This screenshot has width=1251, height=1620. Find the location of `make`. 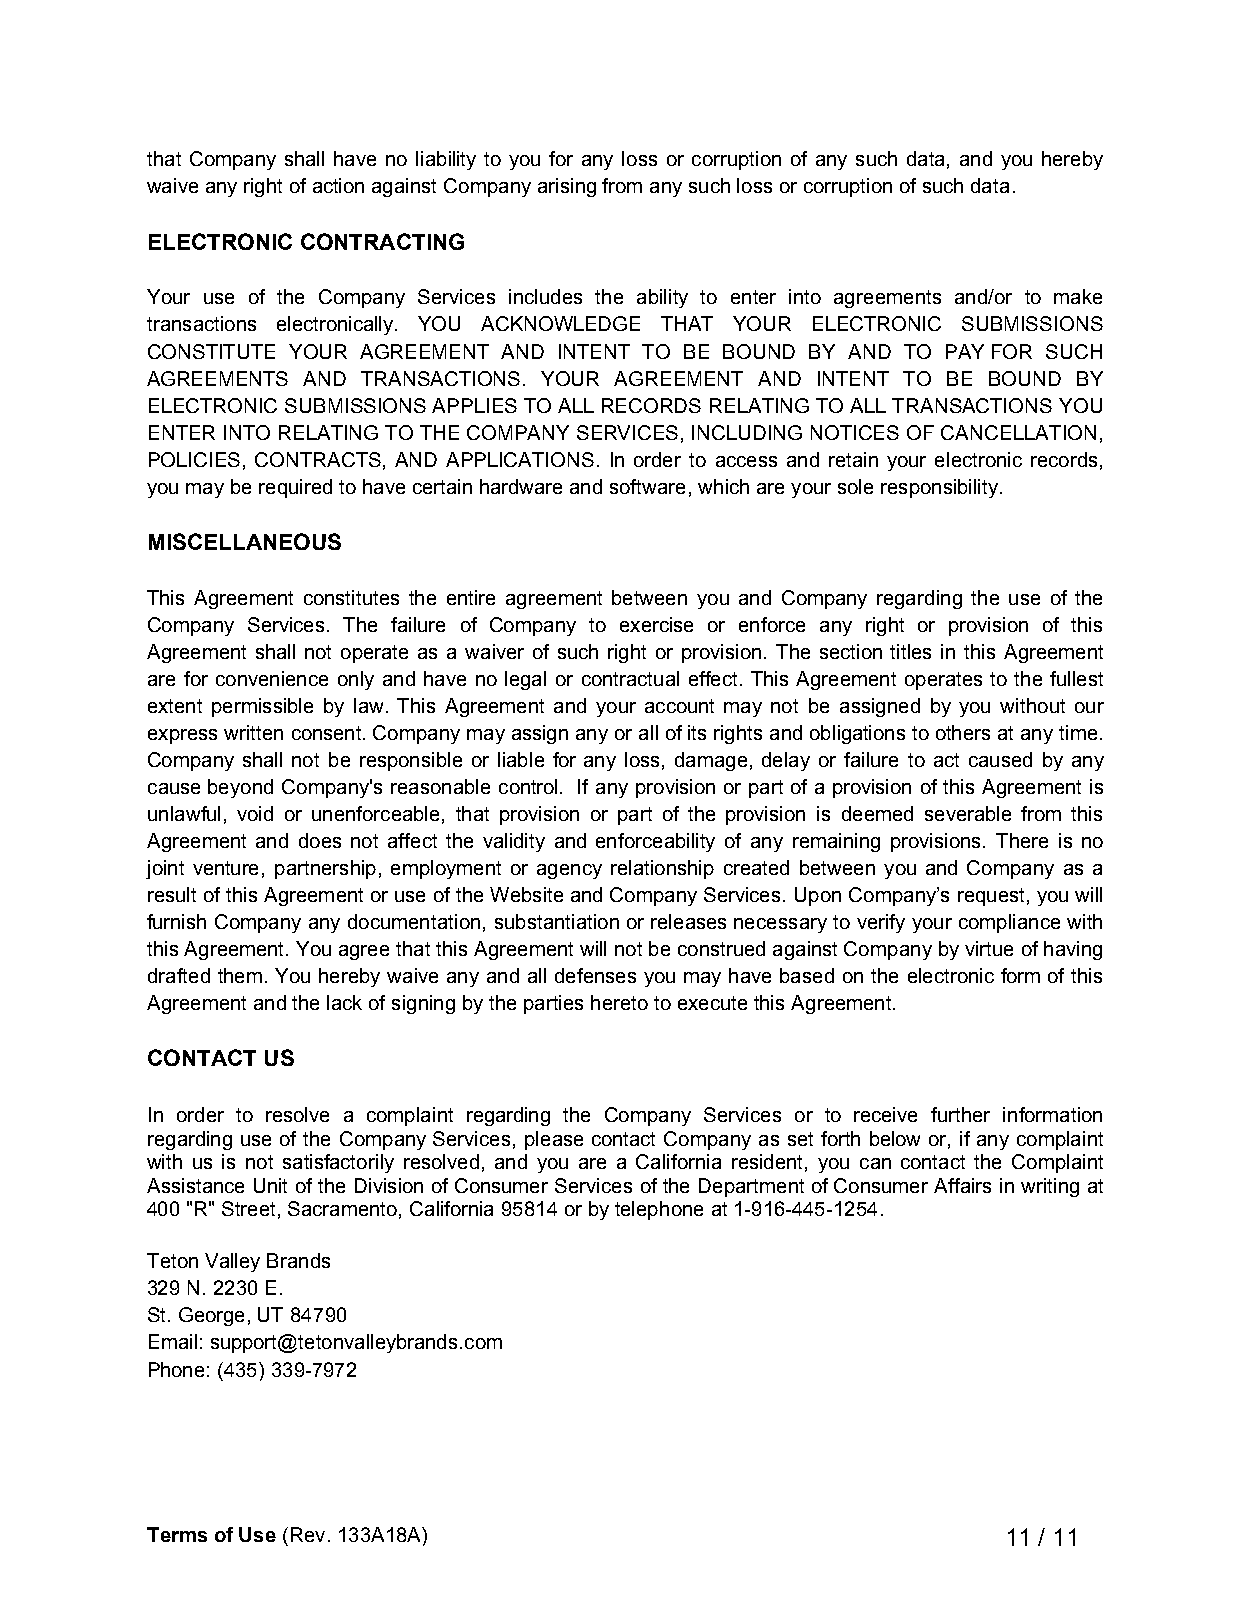

make is located at coordinates (1078, 296).
